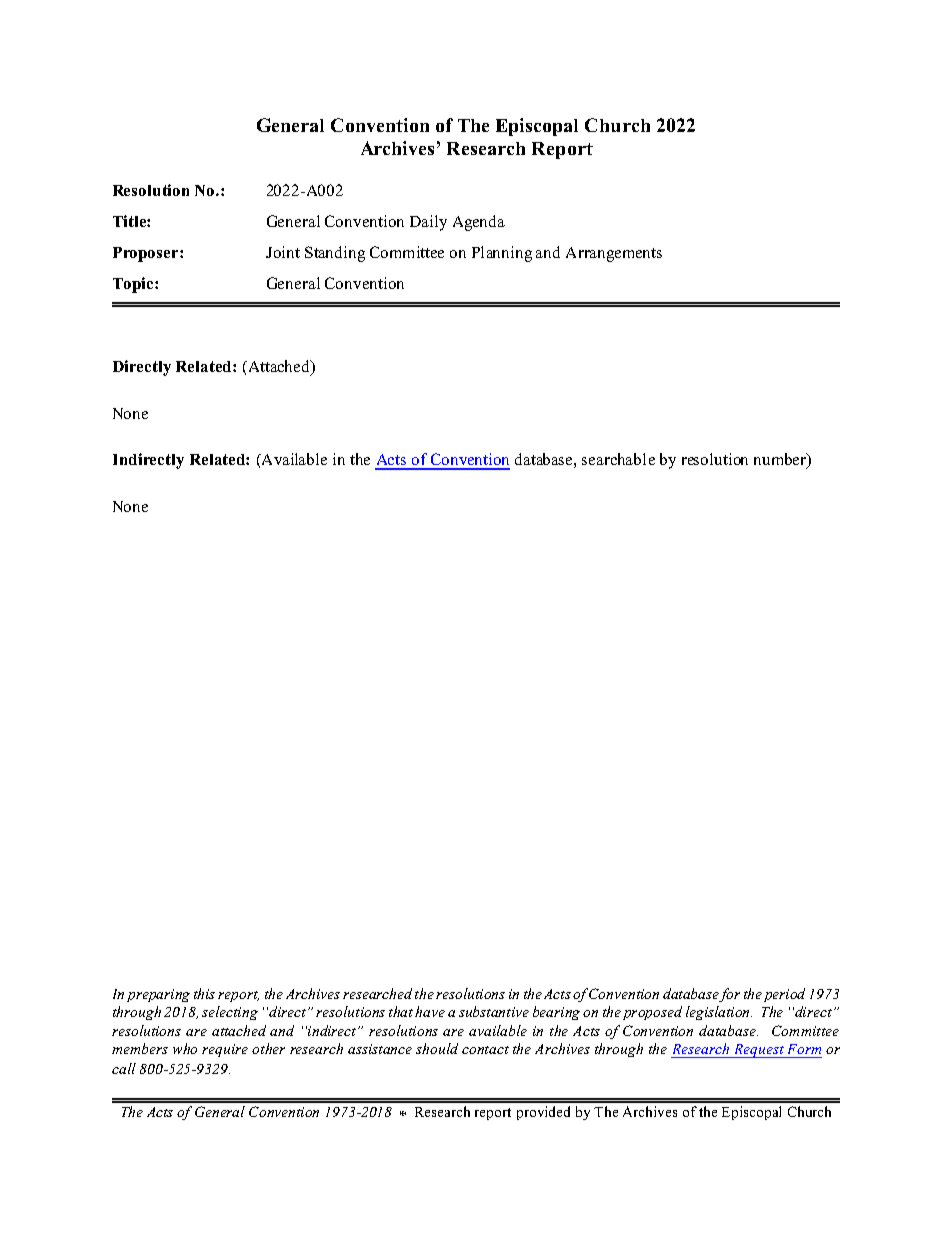  What do you see at coordinates (618, 459) in the page?
I see `searchable` at bounding box center [618, 459].
